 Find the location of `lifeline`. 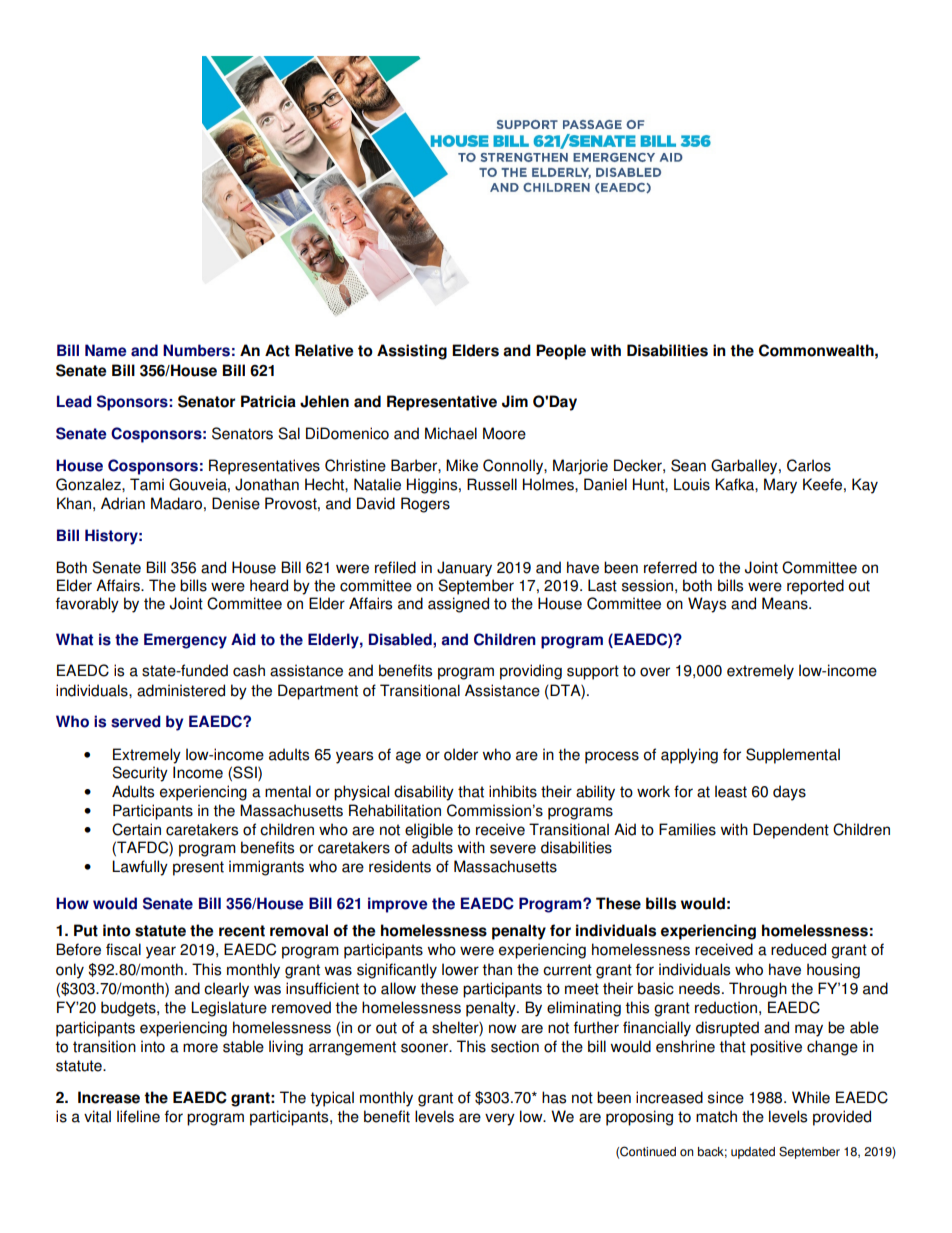

lifeline is located at coordinates (138, 1116).
